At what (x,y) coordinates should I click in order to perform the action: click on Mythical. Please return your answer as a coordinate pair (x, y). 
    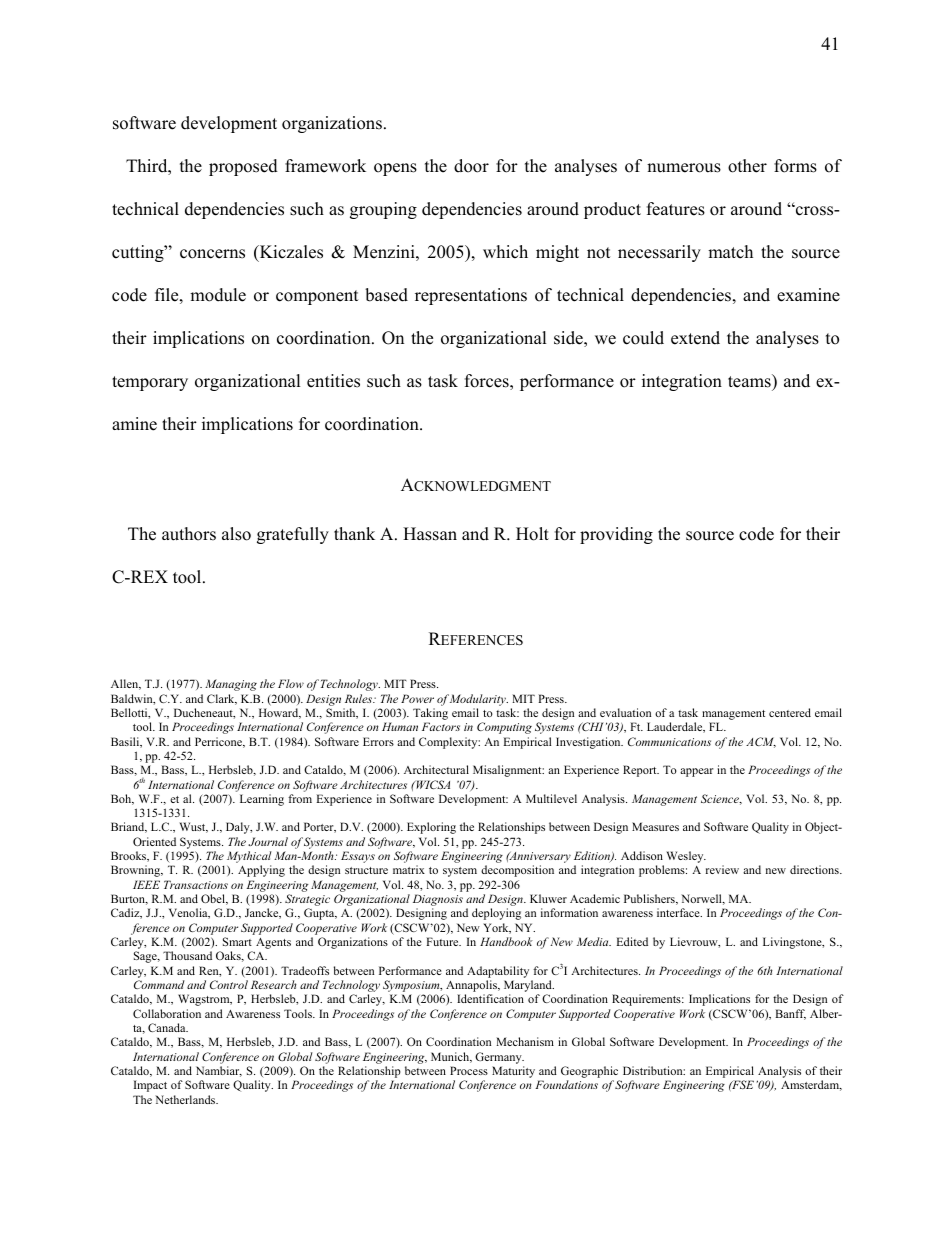
    Looking at the image, I should click on (249, 858).
